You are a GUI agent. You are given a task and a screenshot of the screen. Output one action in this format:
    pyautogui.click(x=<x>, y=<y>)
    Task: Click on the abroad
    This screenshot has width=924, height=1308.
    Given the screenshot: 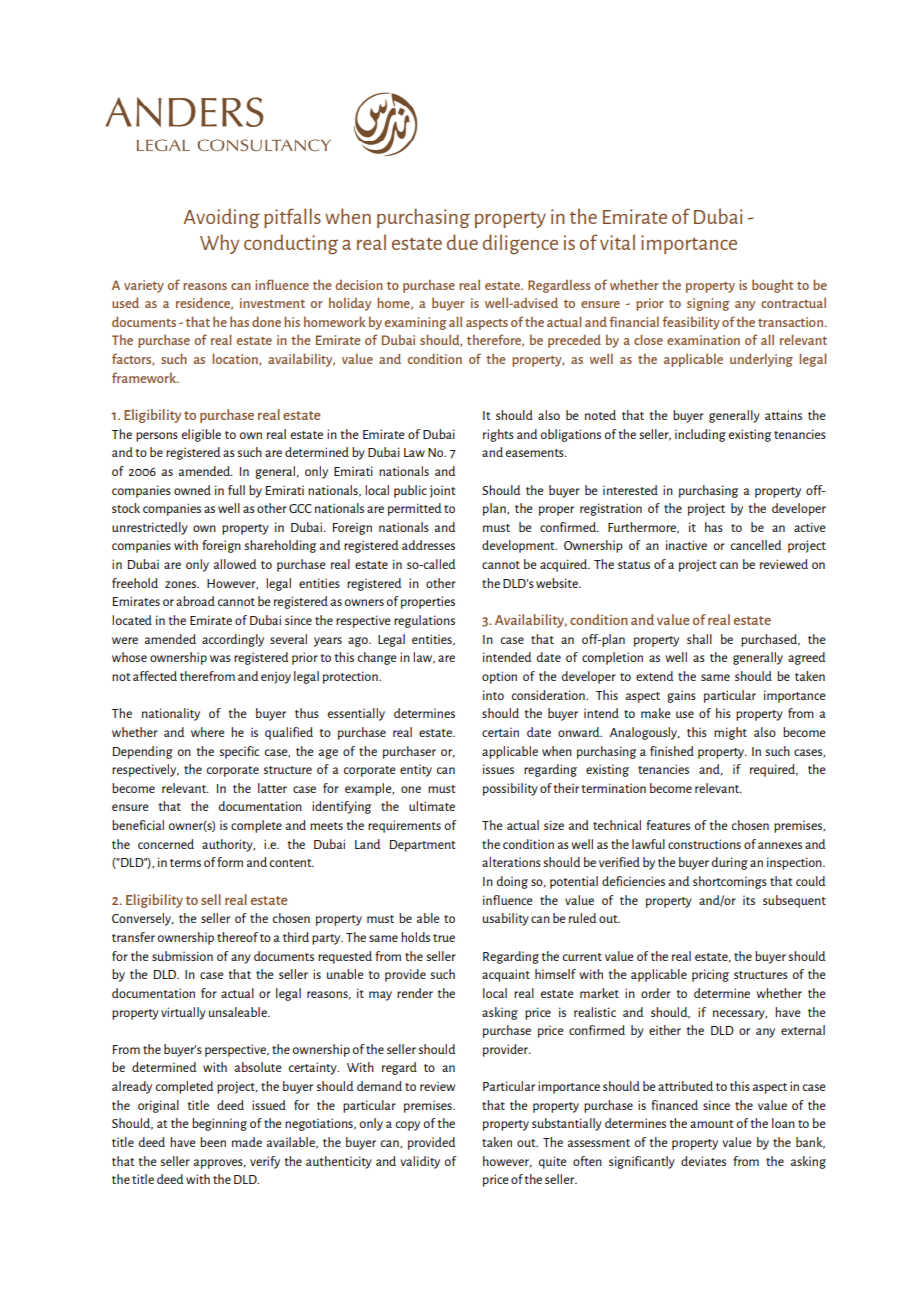 What is the action you would take?
    pyautogui.click(x=195, y=601)
